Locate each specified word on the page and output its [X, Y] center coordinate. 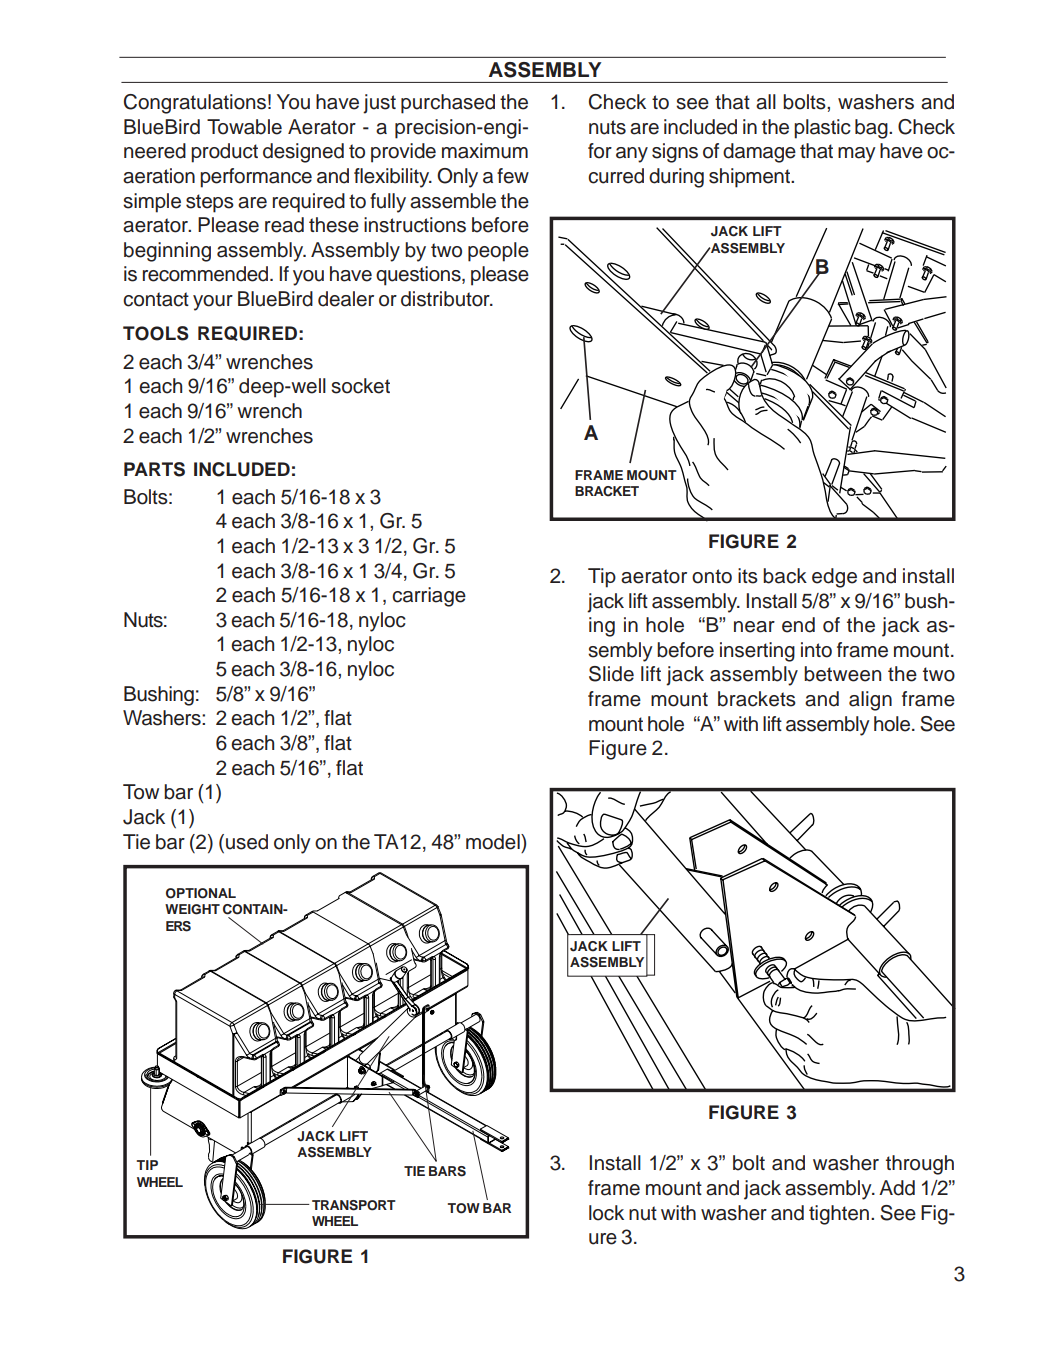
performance [256, 178]
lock [606, 1213]
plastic [822, 129]
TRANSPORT [354, 1205]
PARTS [154, 469]
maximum [485, 151]
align [870, 701]
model [494, 842]
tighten [839, 1215]
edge [834, 578]
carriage [429, 597]
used [247, 842]
